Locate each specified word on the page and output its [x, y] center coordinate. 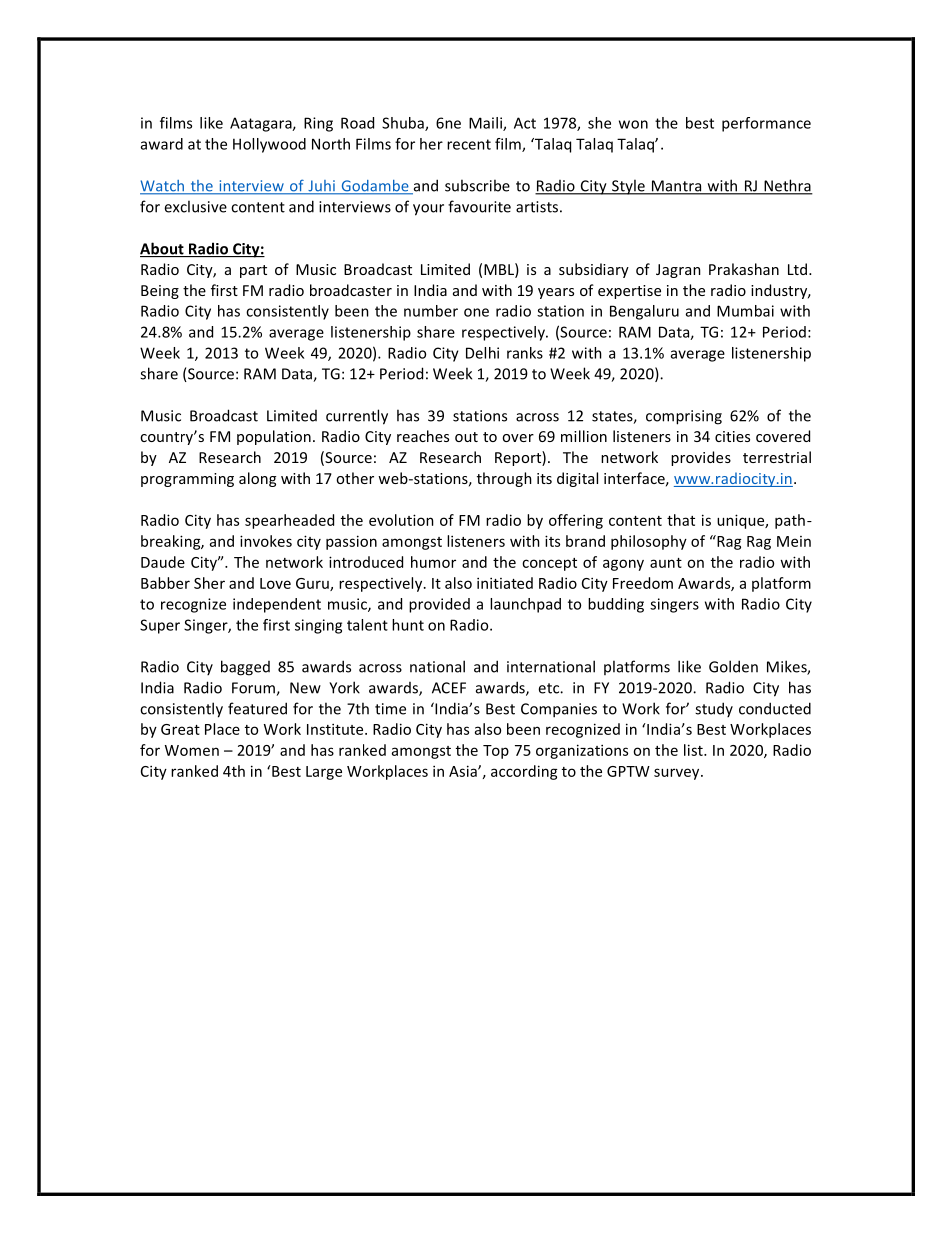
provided [439, 605]
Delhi [482, 353]
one [476, 312]
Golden [733, 666]
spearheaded [289, 521]
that [681, 520]
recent [469, 144]
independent [277, 605]
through [504, 479]
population [274, 437]
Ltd [797, 269]
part [253, 271]
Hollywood [269, 145]
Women [192, 750]
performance [766, 124]
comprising [684, 417]
